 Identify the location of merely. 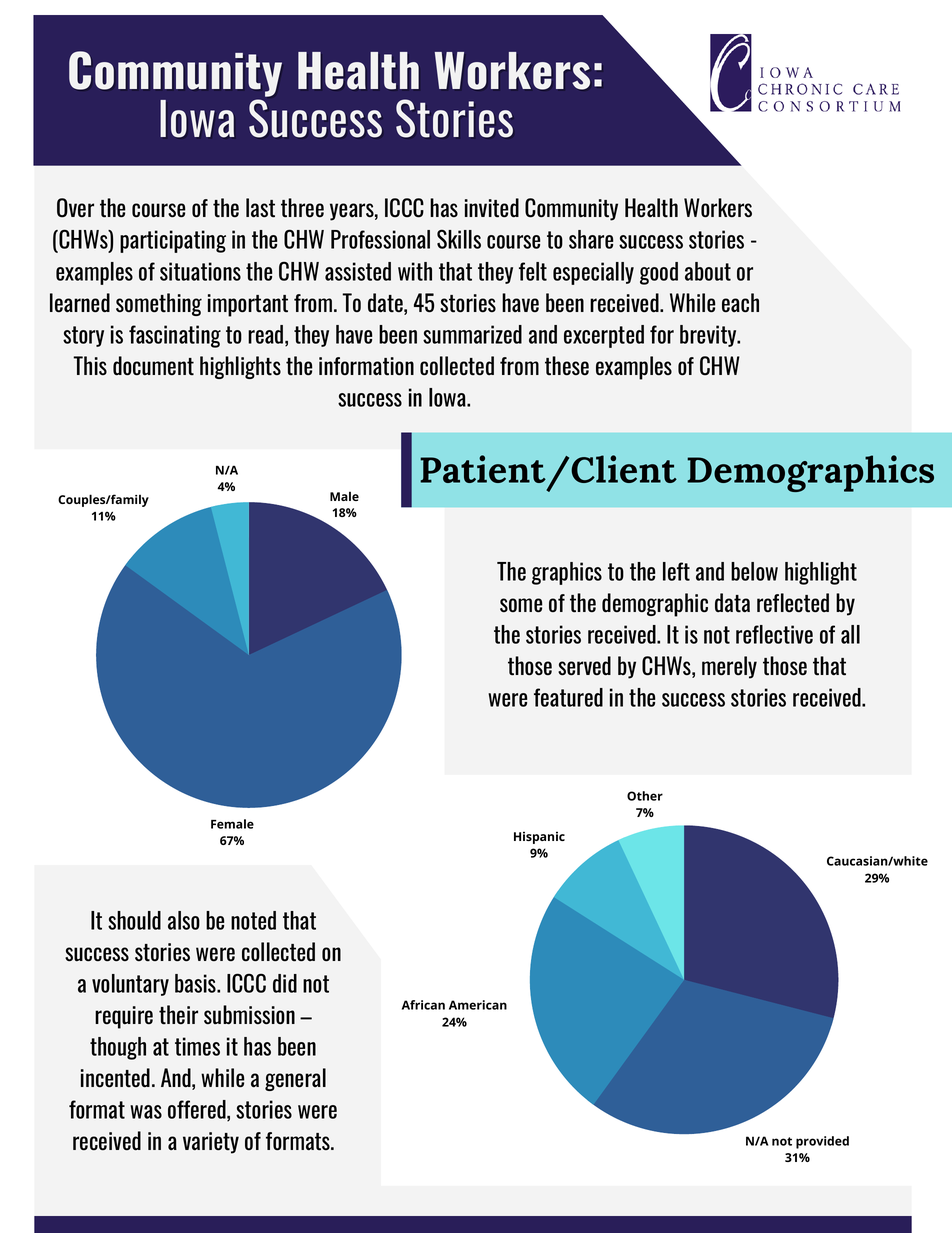
(729, 667).
